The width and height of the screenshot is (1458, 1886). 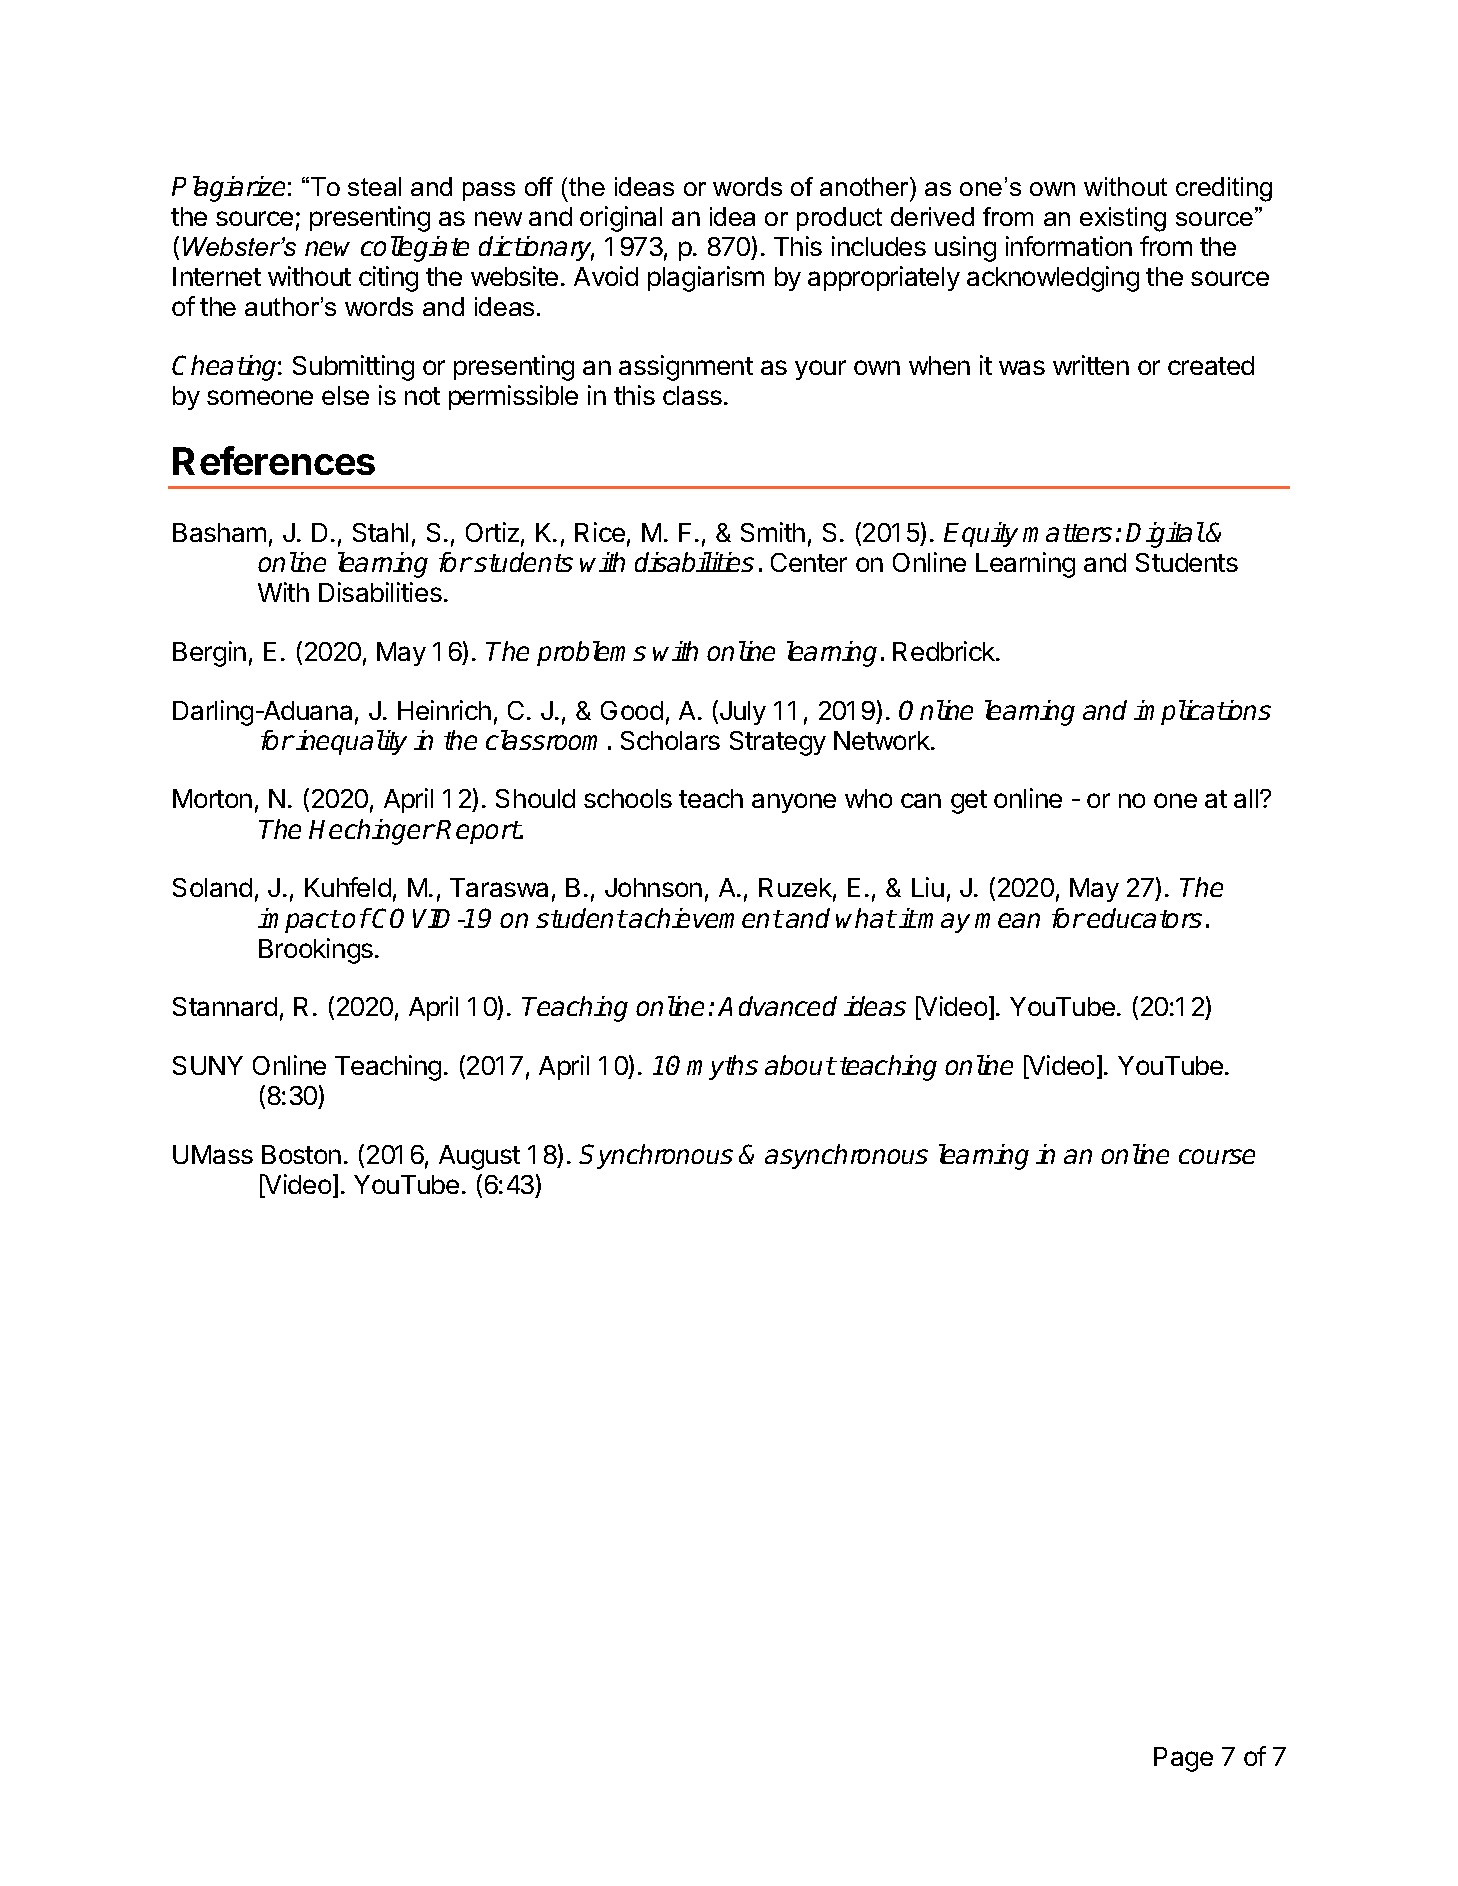 What do you see at coordinates (706, 279) in the screenshot?
I see `plagiarism` at bounding box center [706, 279].
